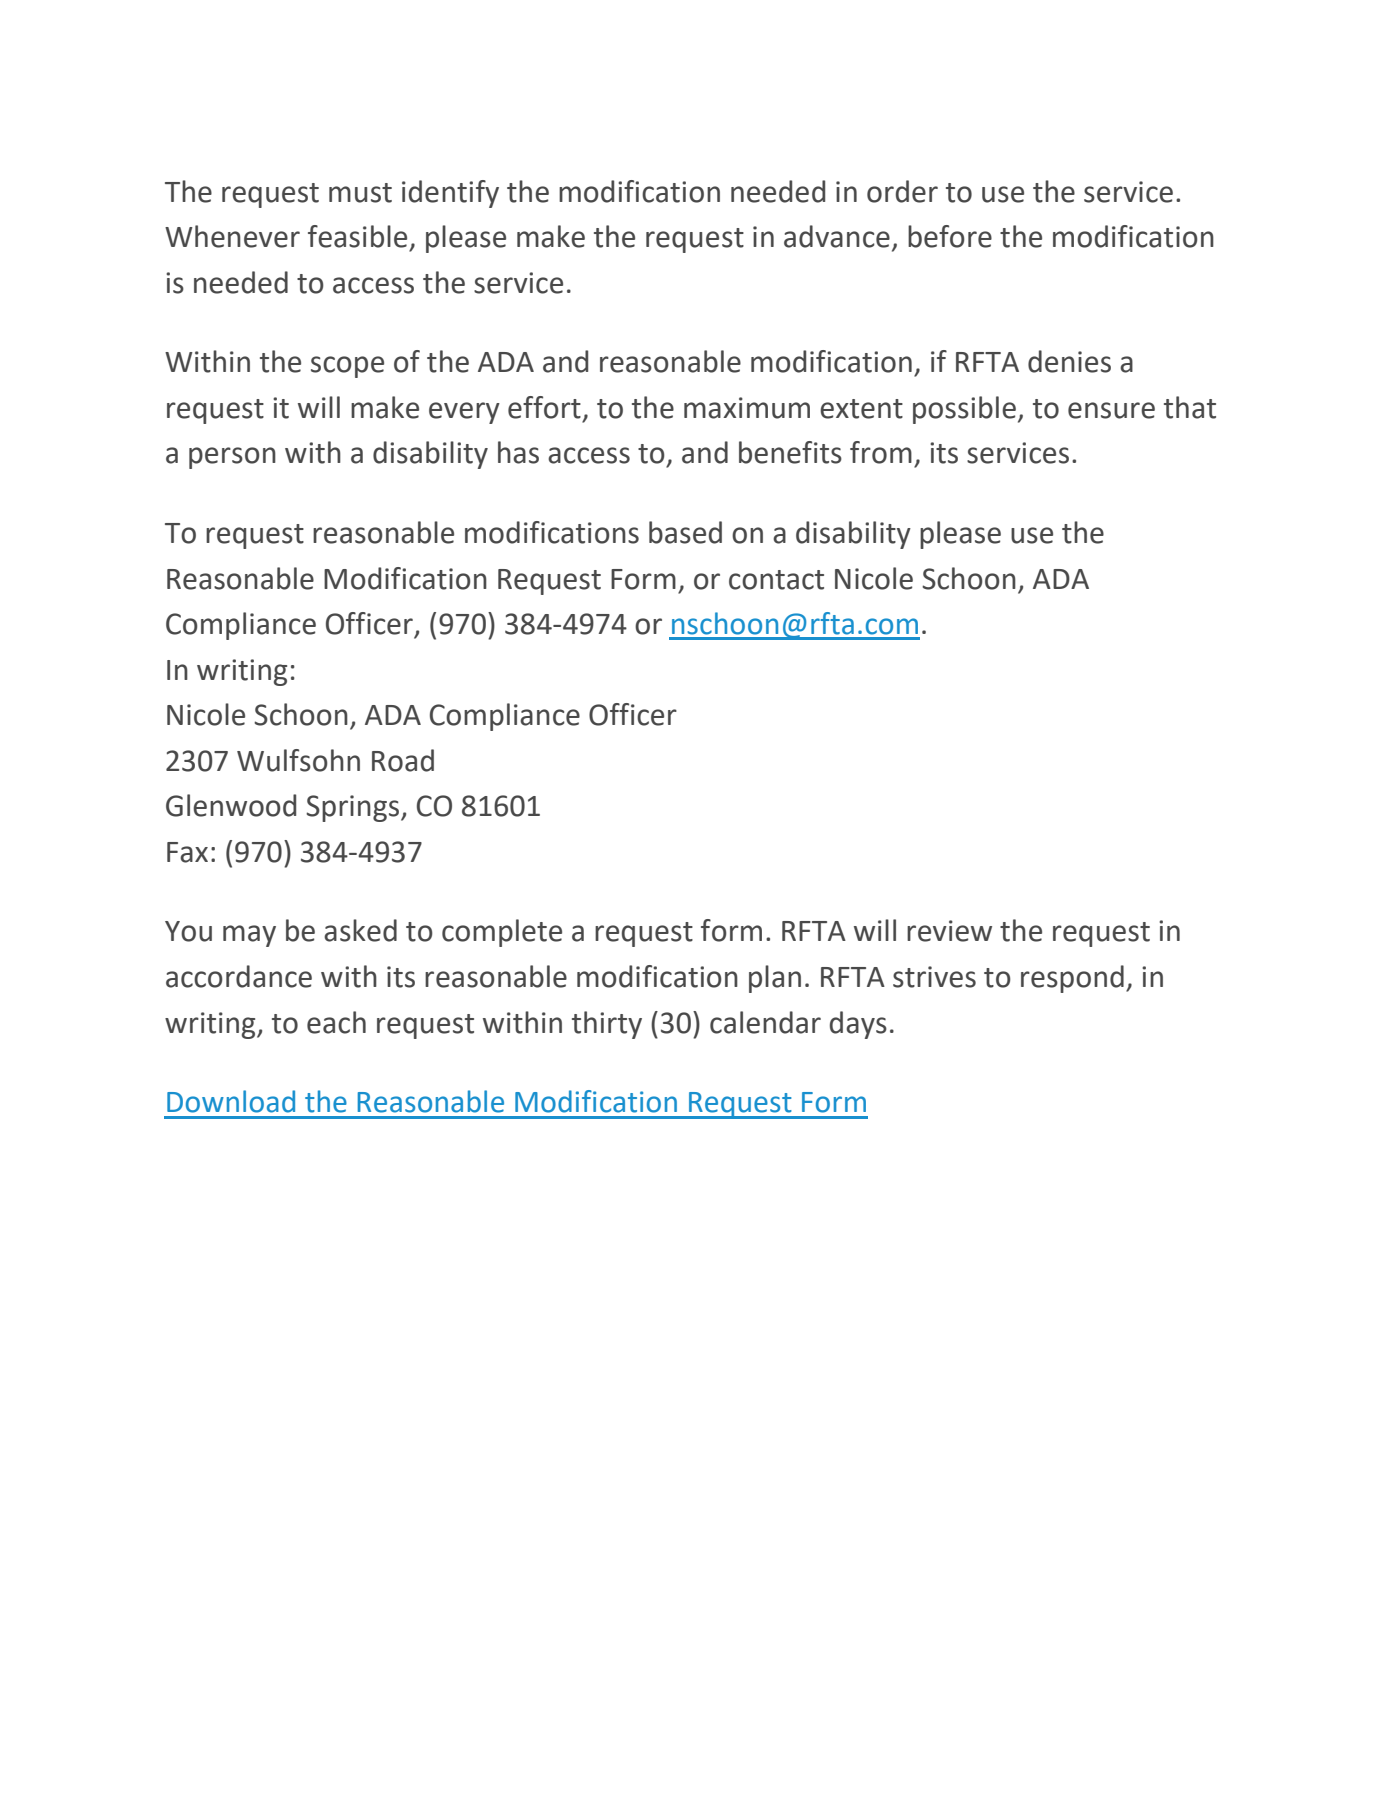  I want to click on thirty, so click(607, 1025).
